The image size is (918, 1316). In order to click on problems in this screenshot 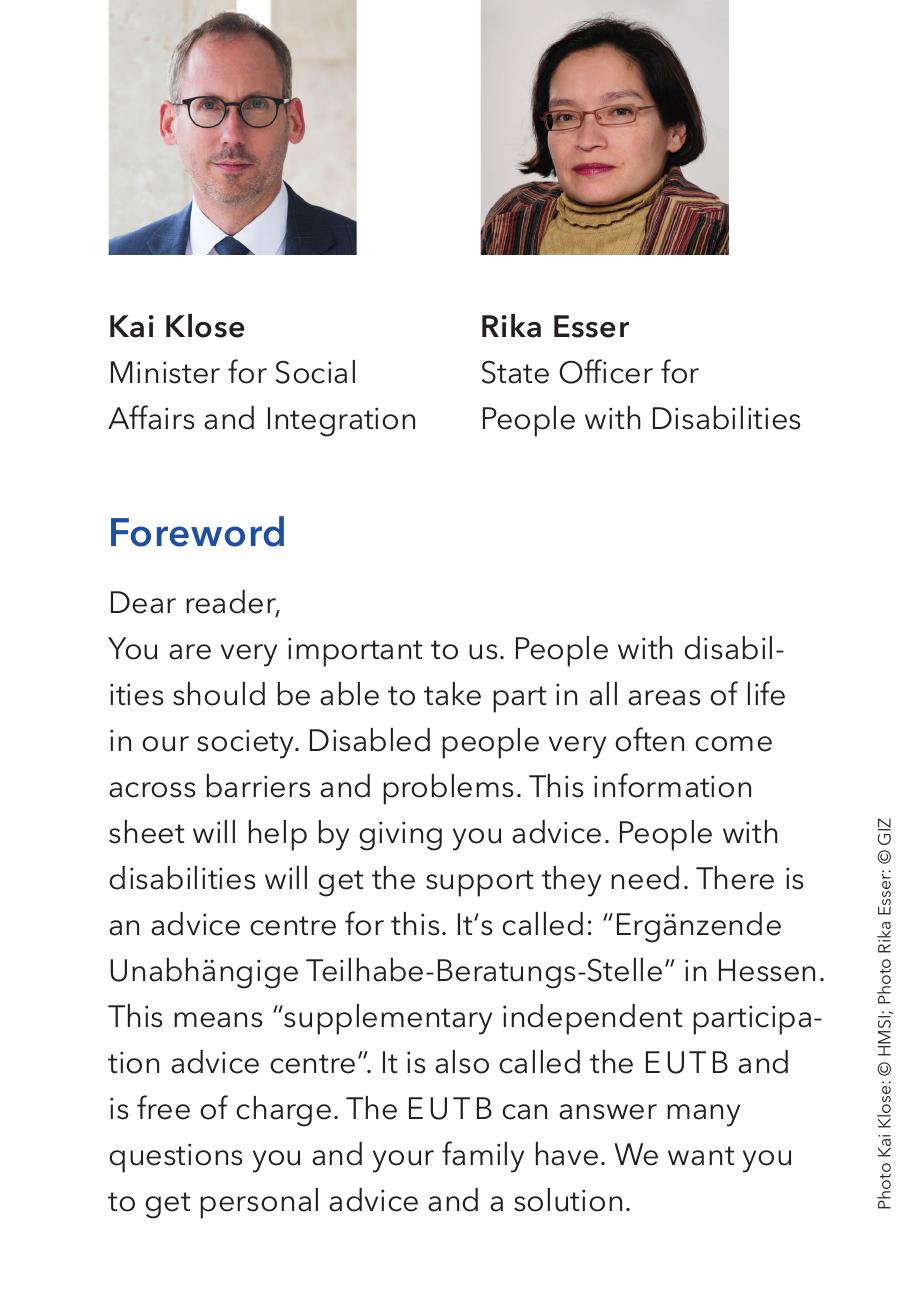, I will do `click(448, 789)`.
